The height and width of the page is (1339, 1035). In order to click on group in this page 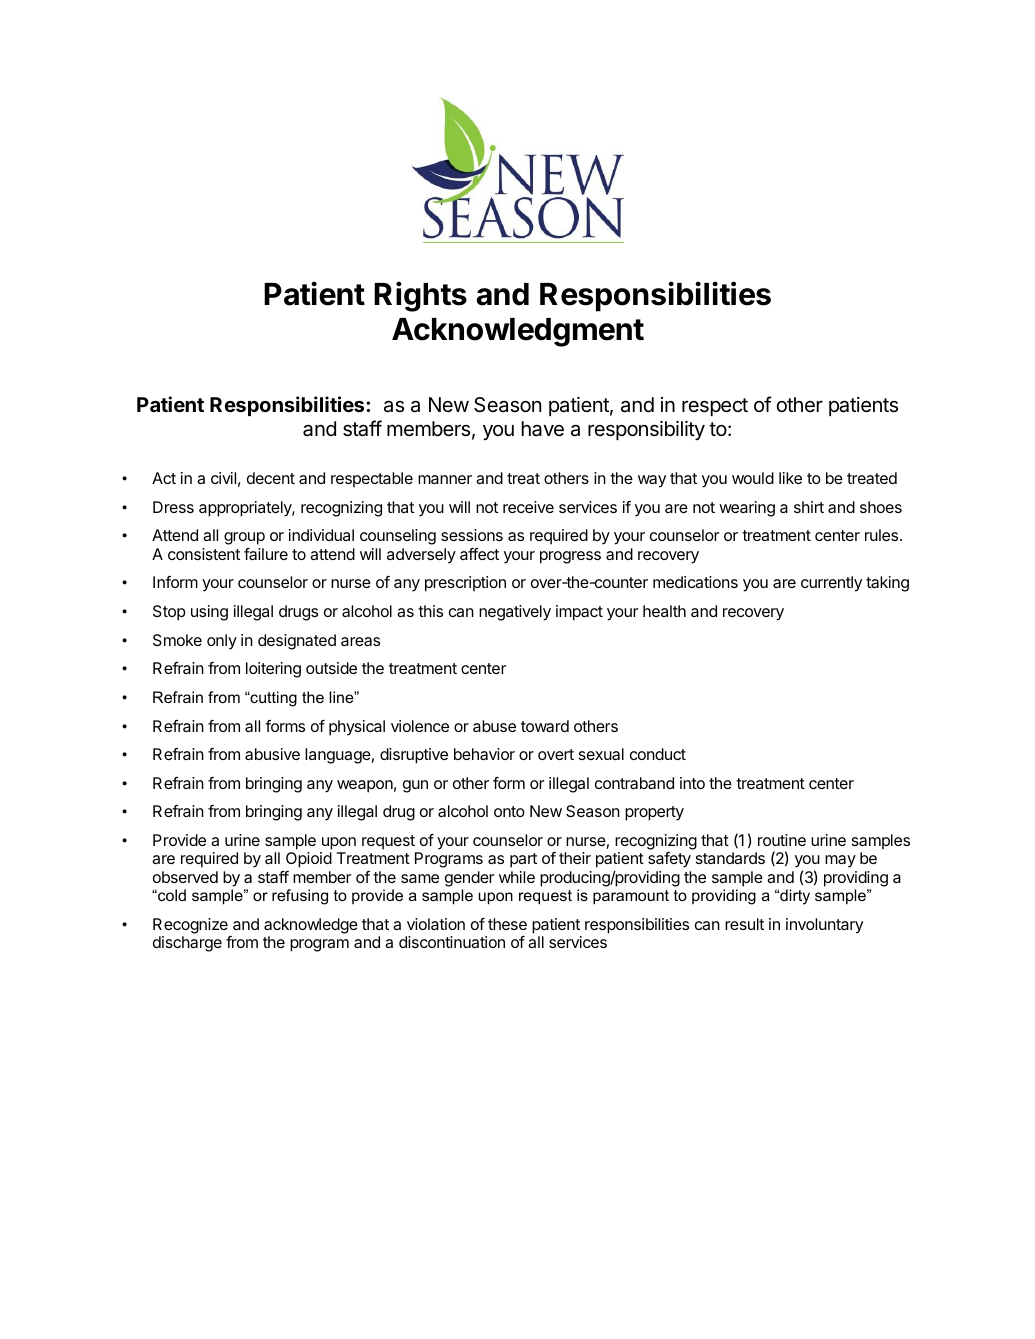, I will do `click(244, 538)`.
